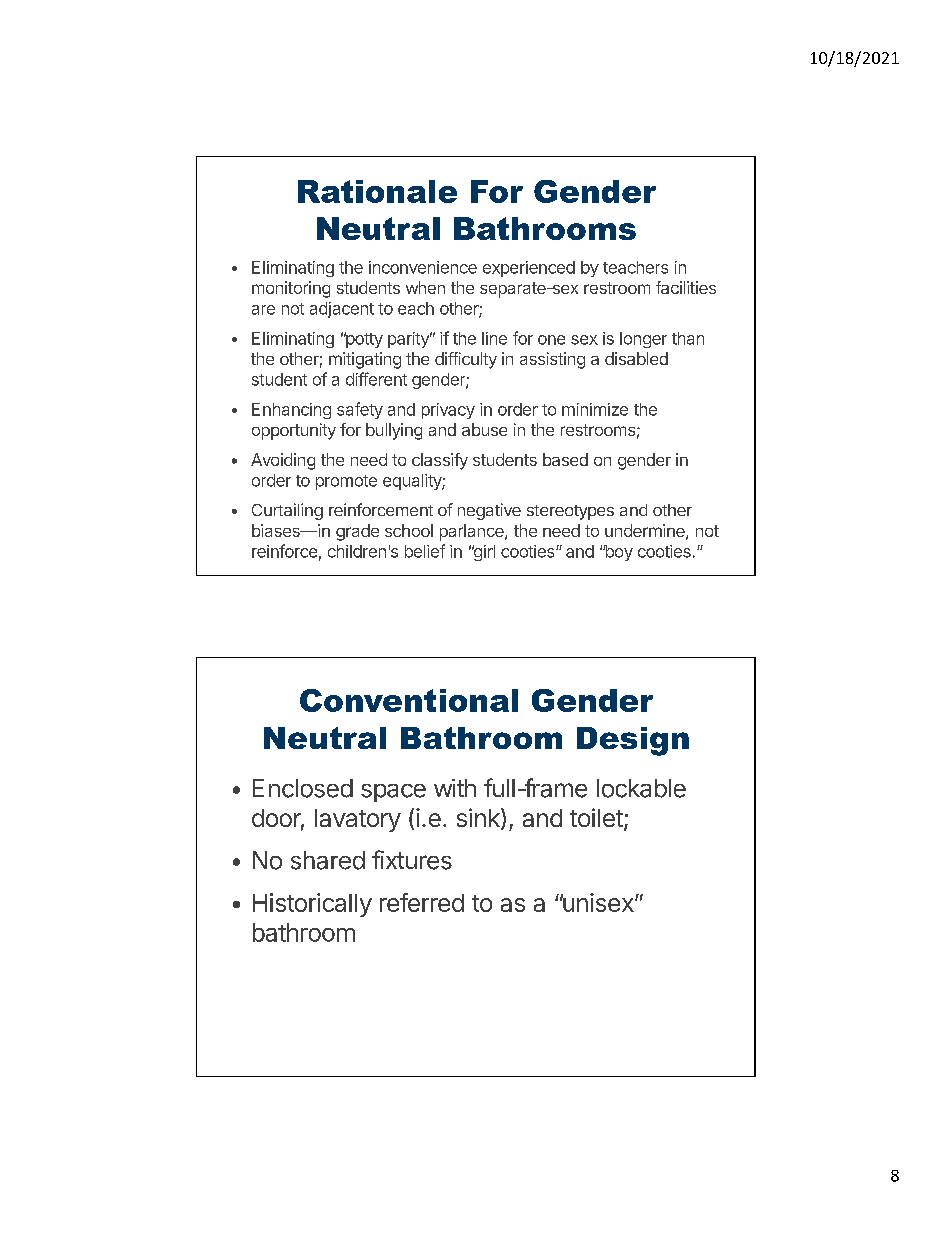  What do you see at coordinates (377, 191) in the screenshot?
I see `Rationale` at bounding box center [377, 191].
